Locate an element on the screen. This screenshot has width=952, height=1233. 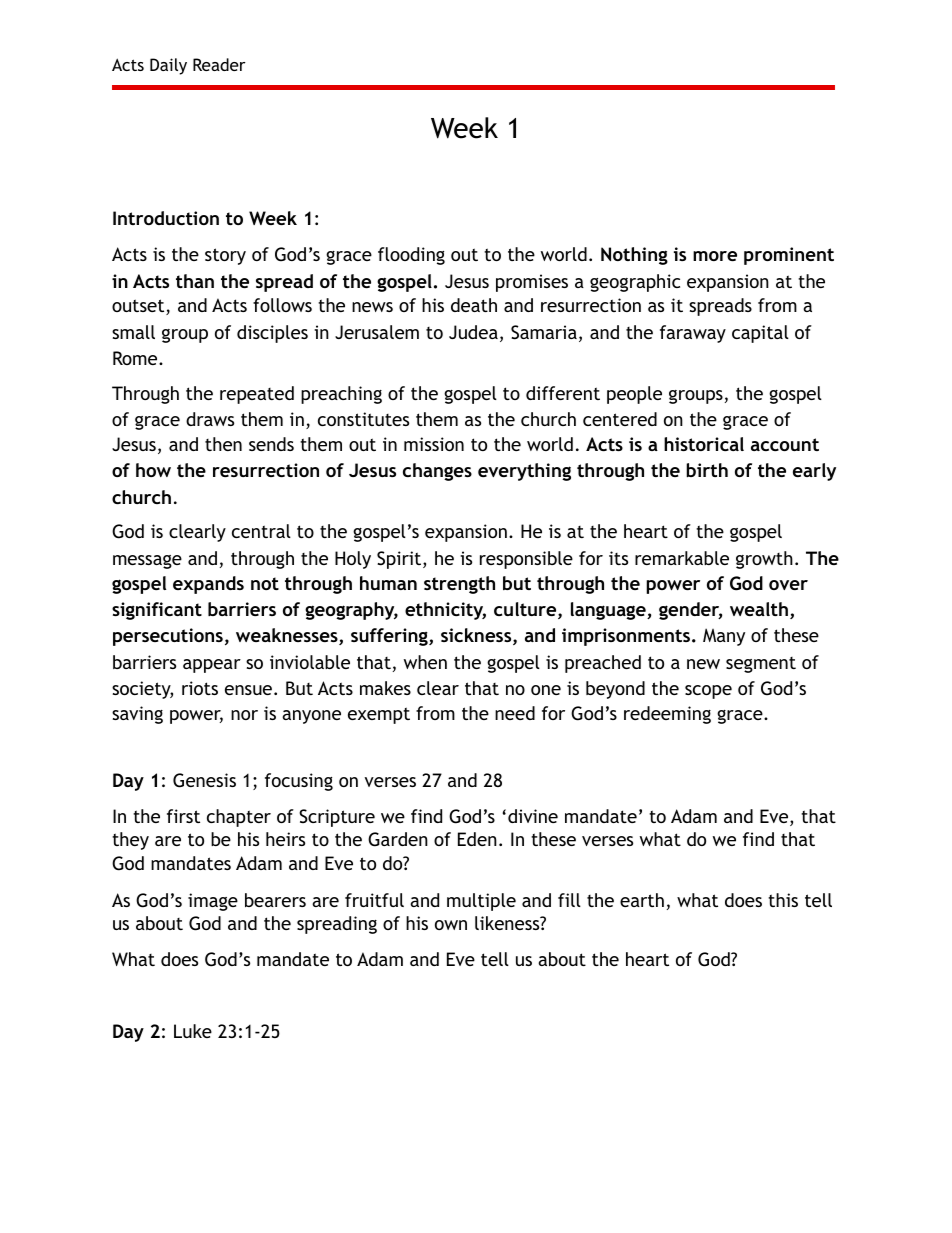
expands is located at coordinates (208, 585).
